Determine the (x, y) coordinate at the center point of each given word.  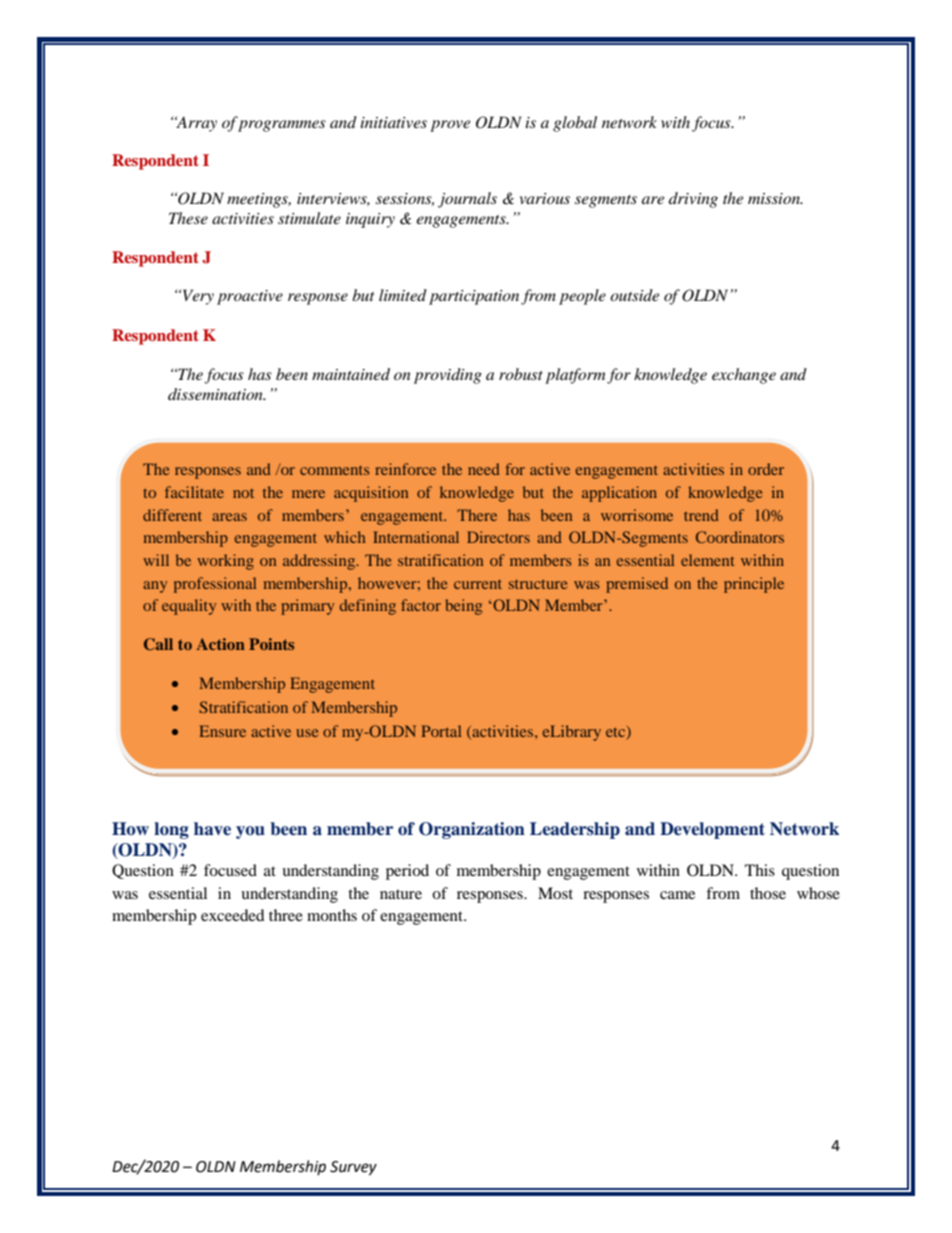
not (243, 493)
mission (775, 198)
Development (712, 830)
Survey (353, 1168)
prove (450, 126)
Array (196, 124)
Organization (472, 830)
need (484, 469)
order (766, 469)
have (212, 829)
